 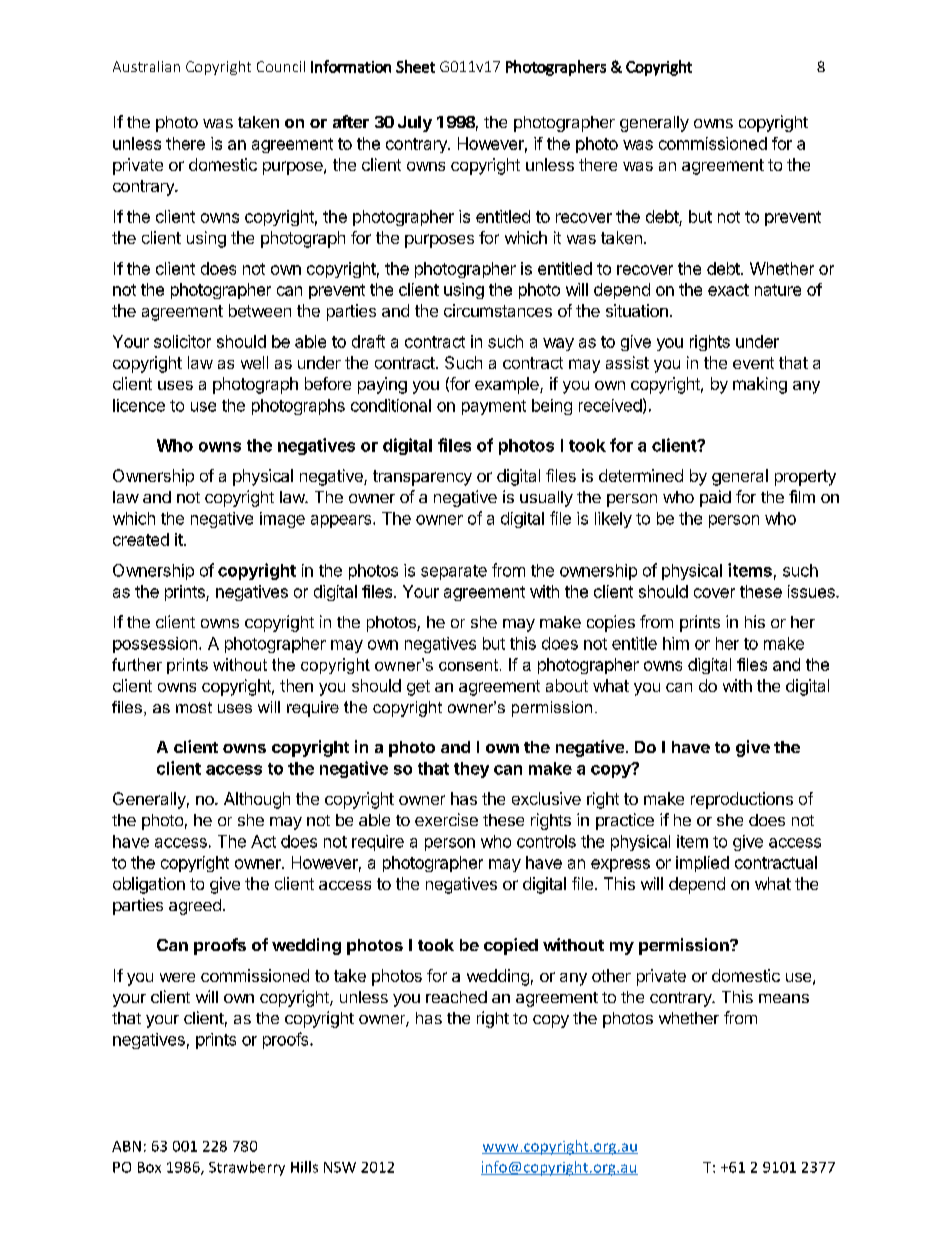 I want to click on implied, so click(x=702, y=864).
